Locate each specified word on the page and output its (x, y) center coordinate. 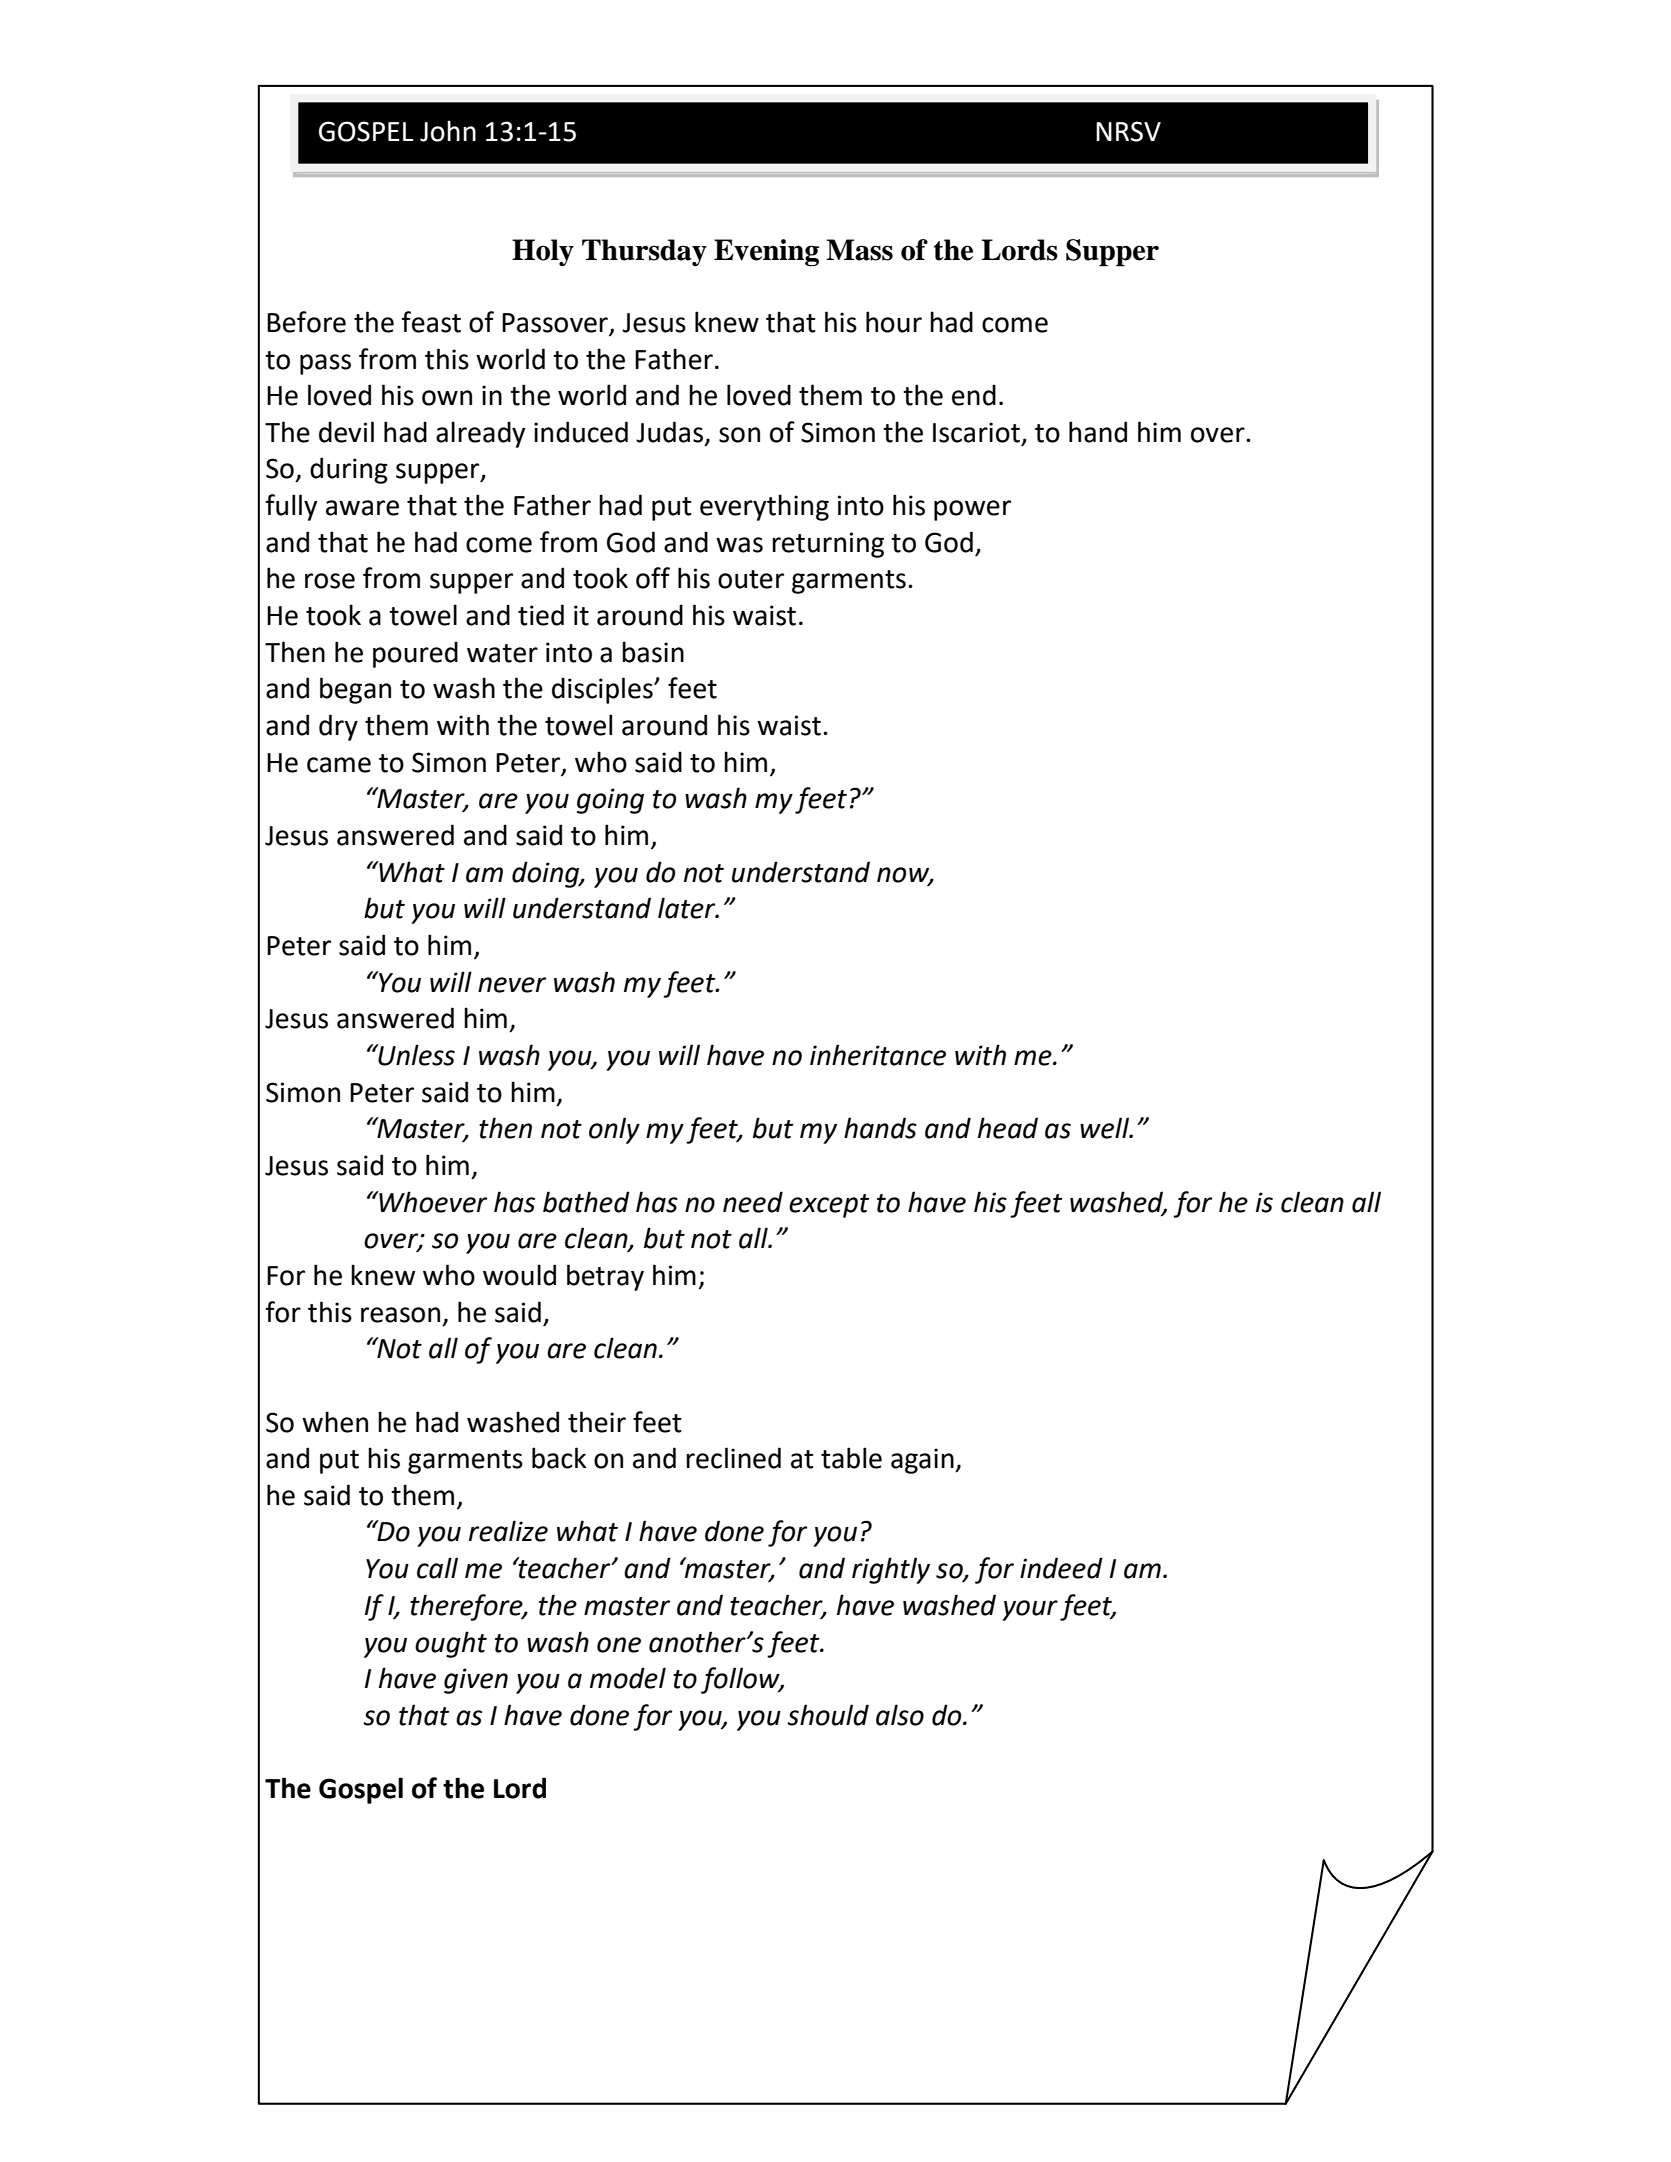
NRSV (1128, 131)
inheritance (878, 1055)
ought (451, 1644)
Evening (766, 253)
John (448, 131)
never (512, 985)
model (628, 1678)
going (610, 801)
